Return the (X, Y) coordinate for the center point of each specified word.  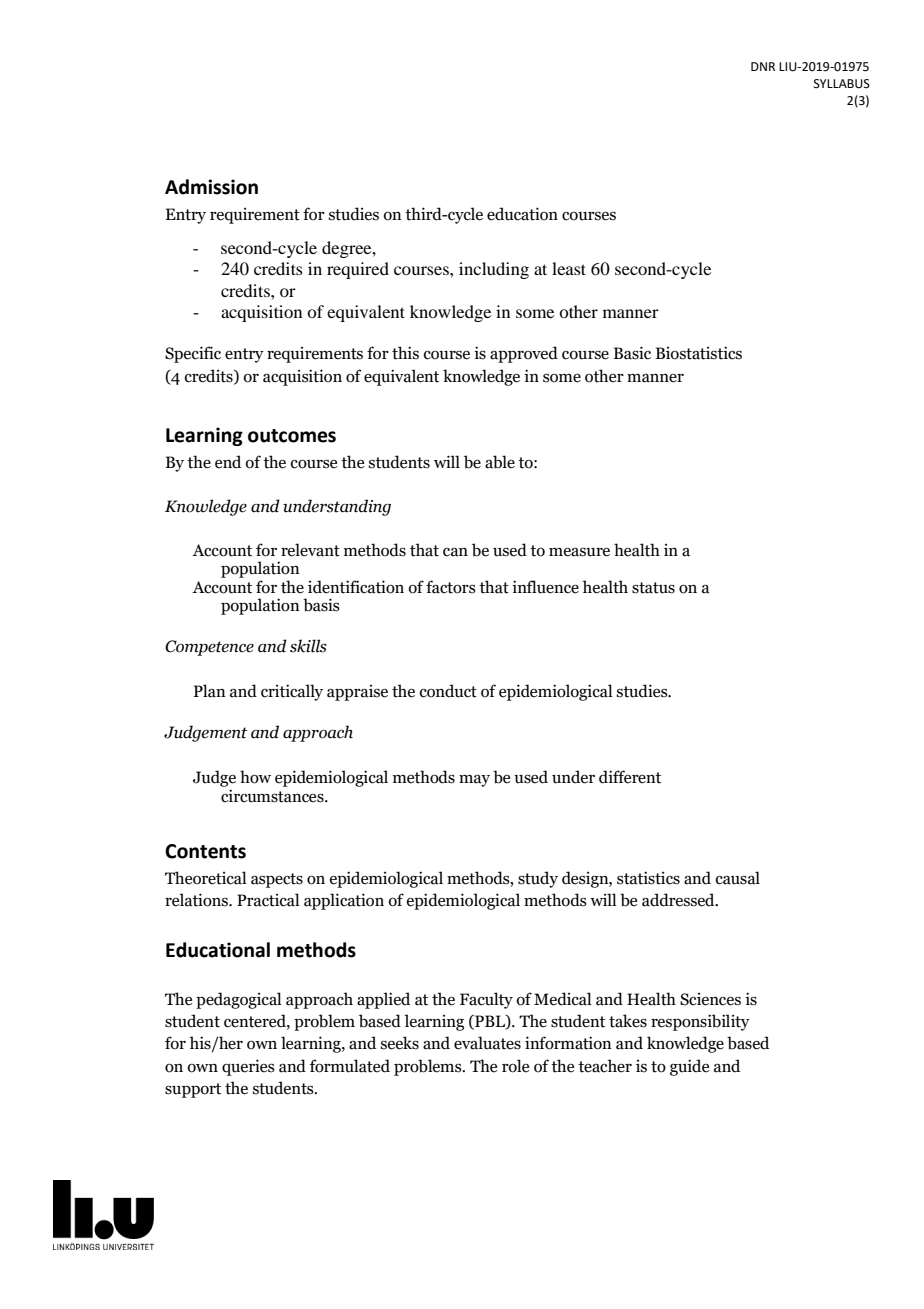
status (653, 588)
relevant (310, 550)
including (494, 270)
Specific (193, 354)
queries (248, 1067)
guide (689, 1067)
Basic (632, 353)
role (515, 1066)
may (474, 780)
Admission (211, 187)
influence (545, 587)
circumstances (273, 796)
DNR (763, 66)
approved (524, 354)
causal (738, 878)
